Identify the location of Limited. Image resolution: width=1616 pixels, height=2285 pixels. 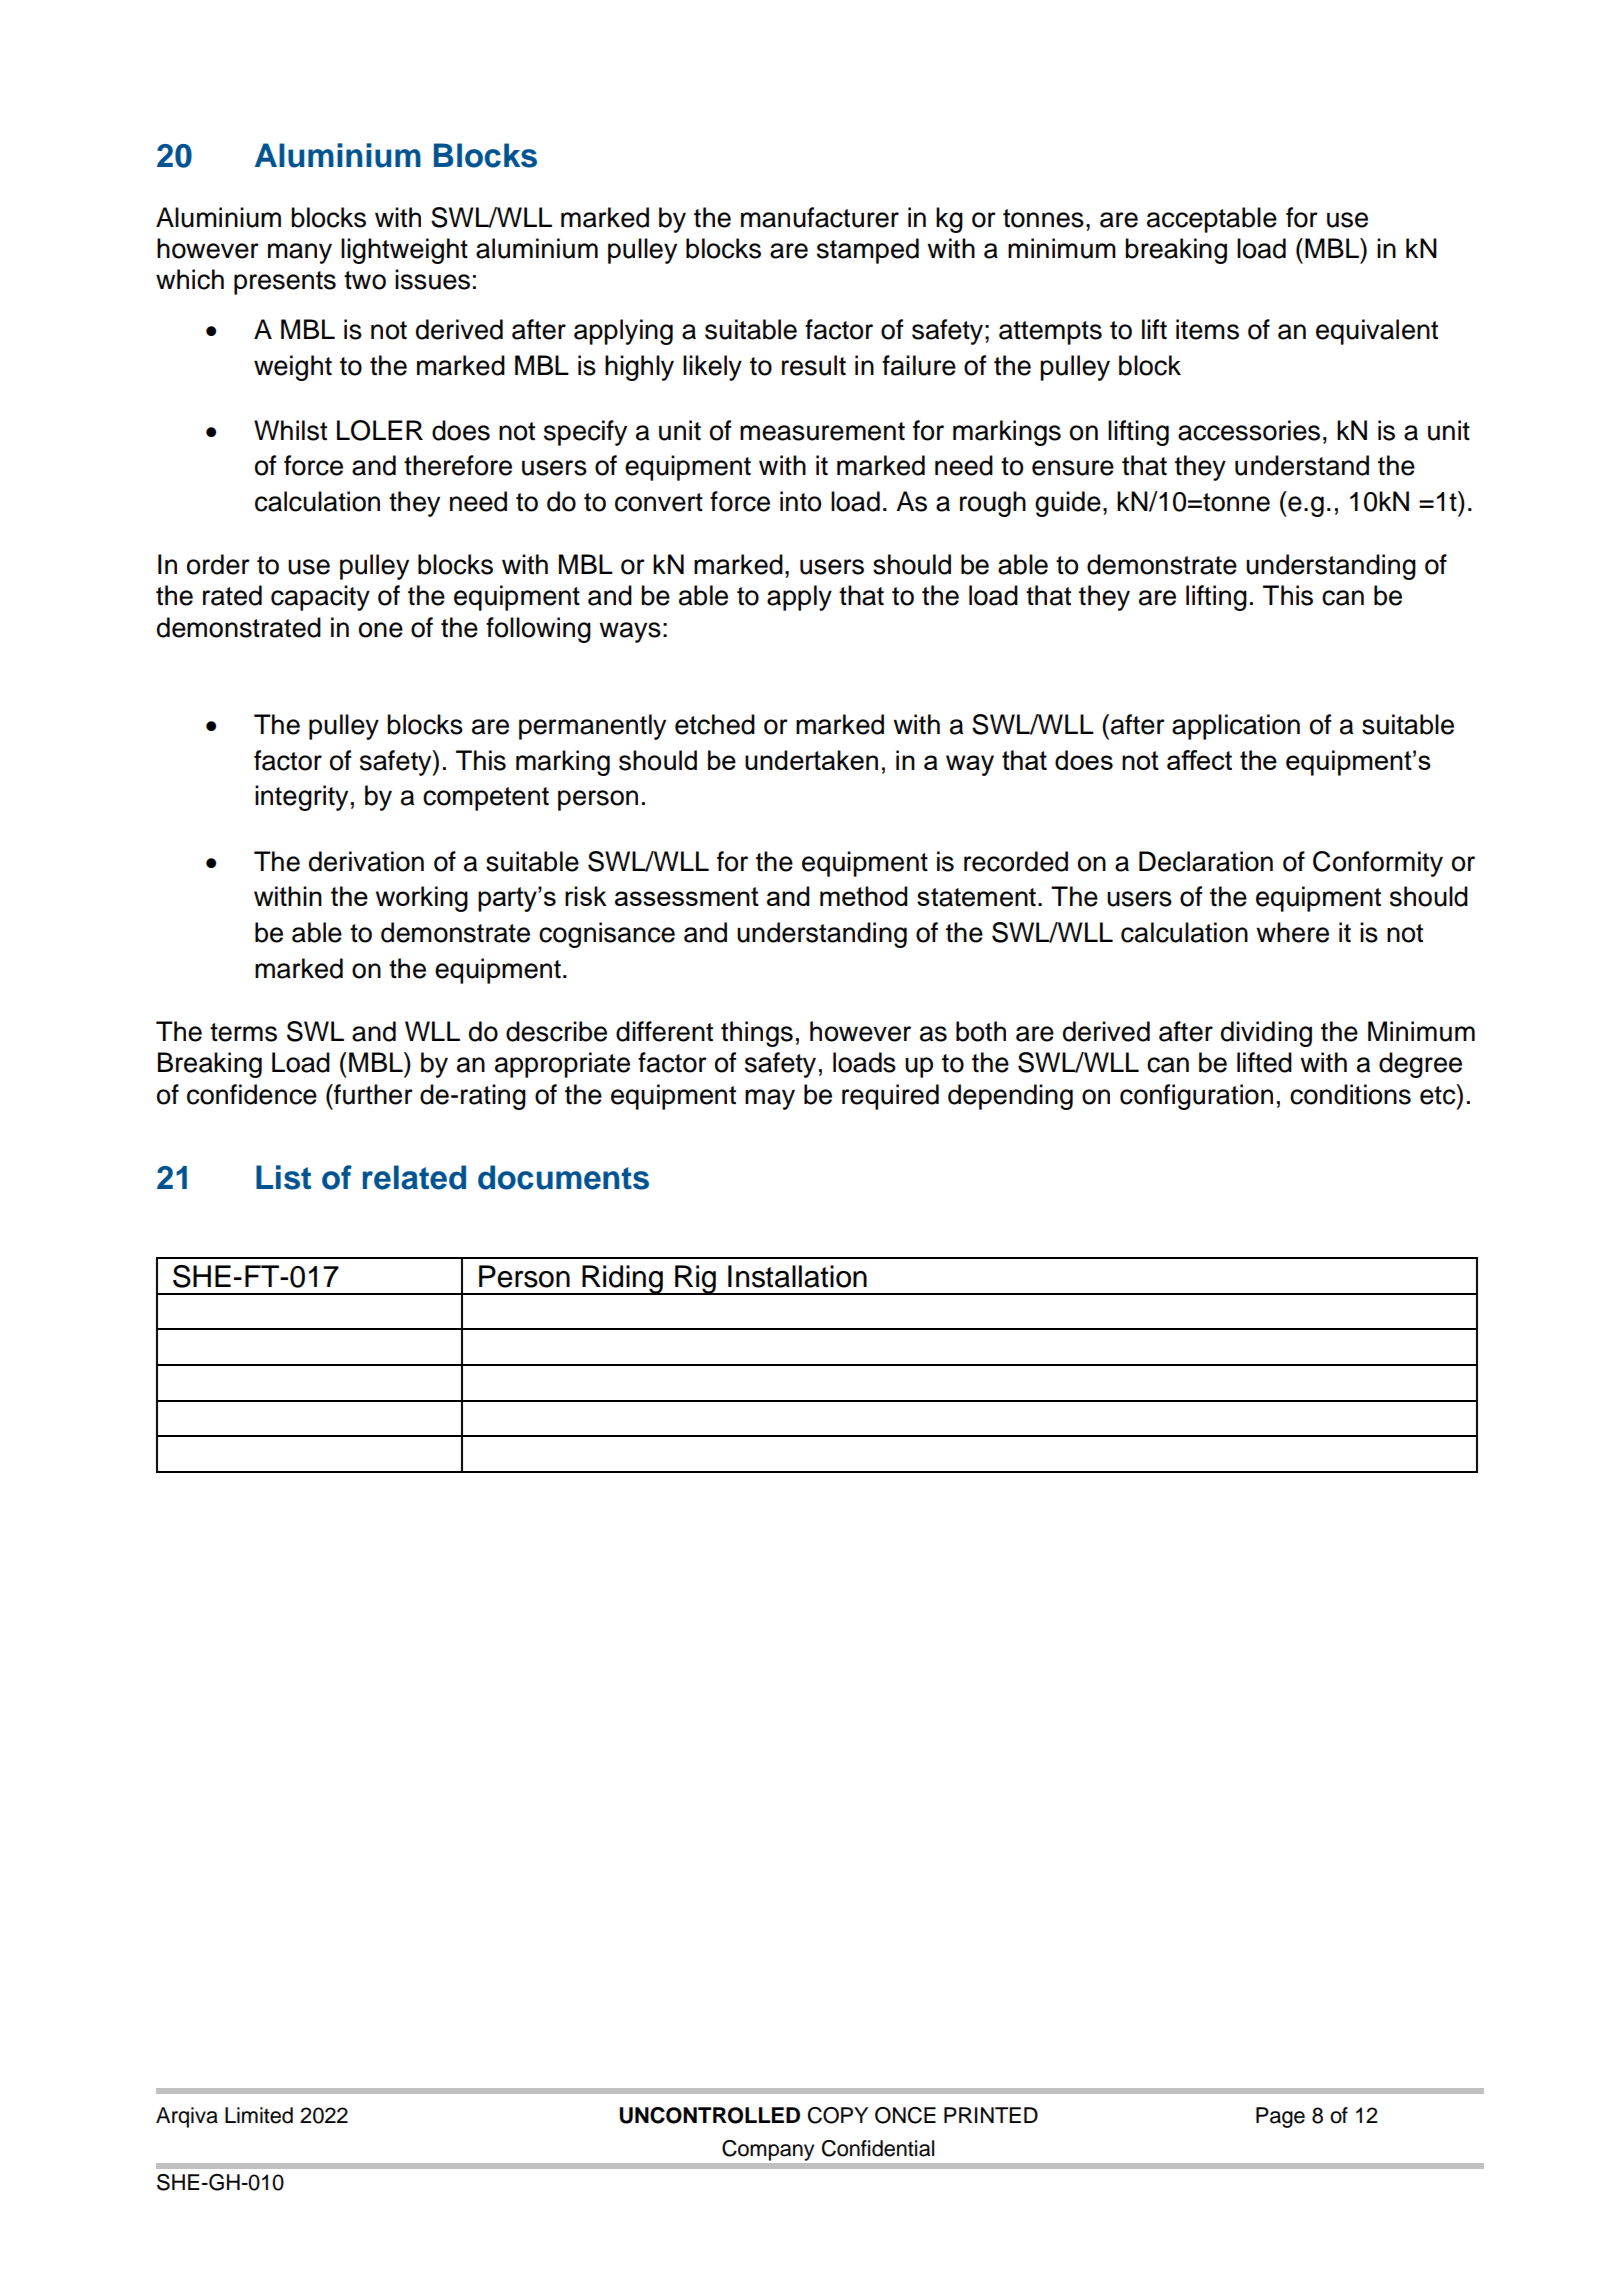
(259, 2115).
